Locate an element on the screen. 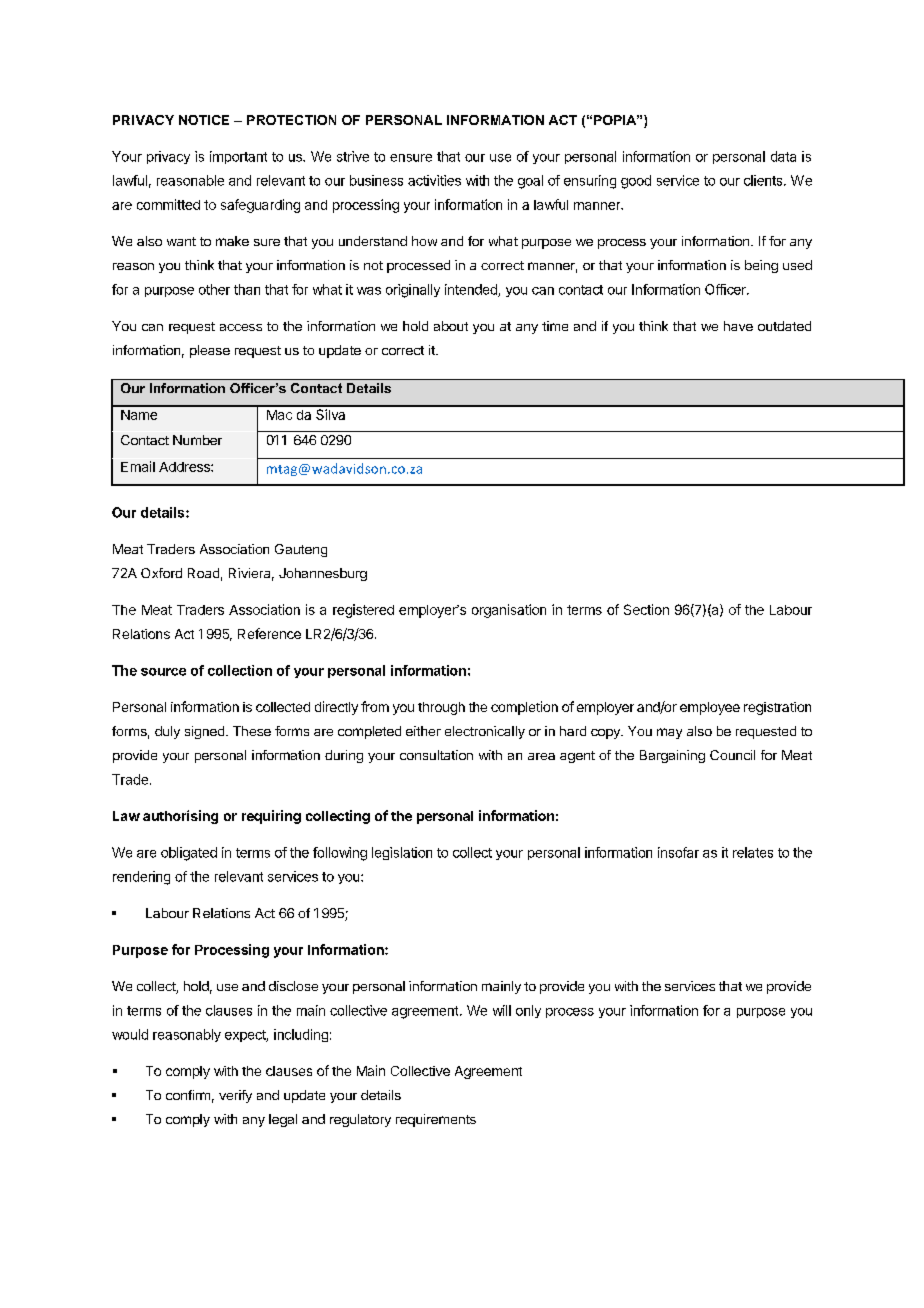 The width and height of the screenshot is (924, 1308). activities is located at coordinates (434, 180).
